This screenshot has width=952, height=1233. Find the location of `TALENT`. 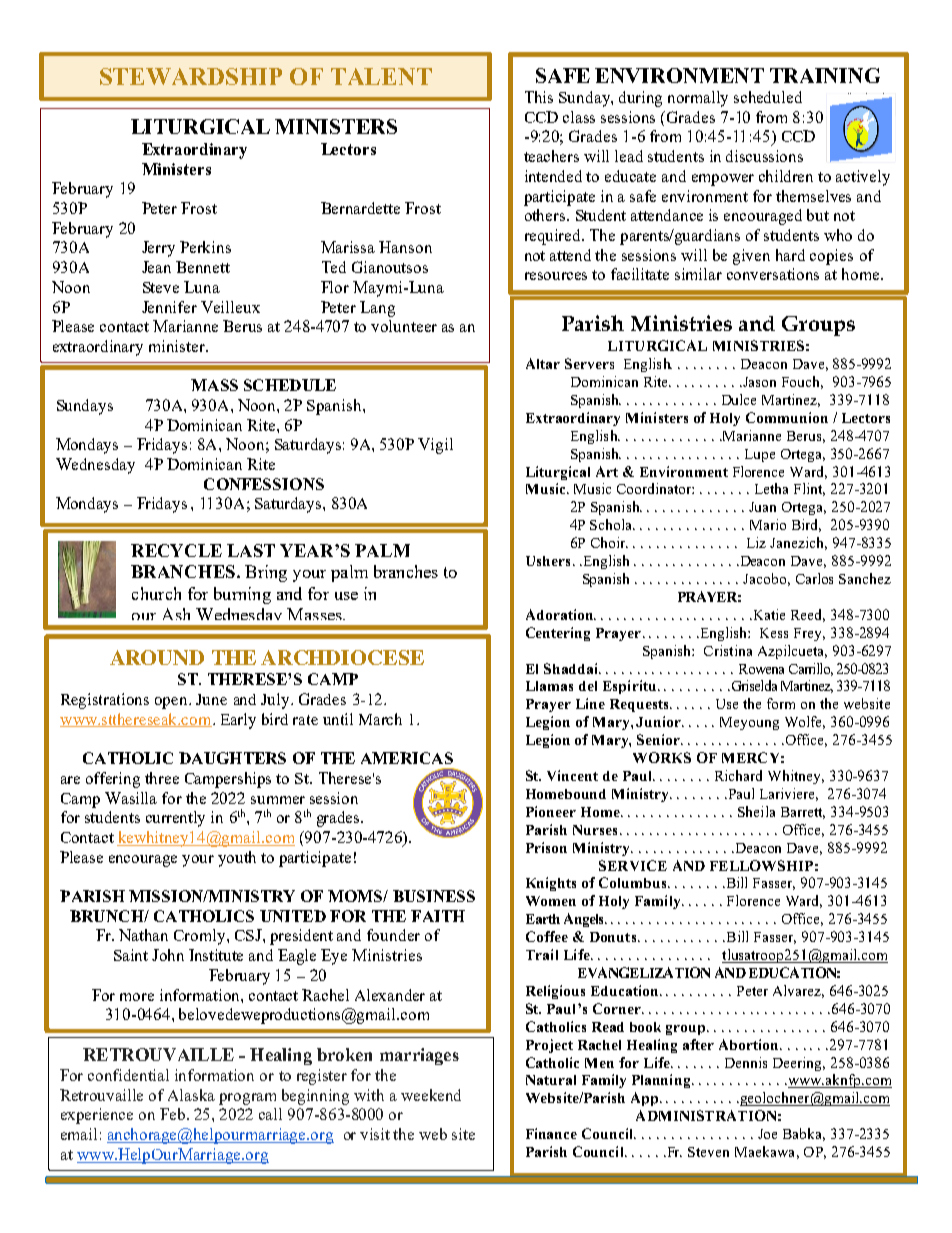

TALENT is located at coordinates (381, 76).
